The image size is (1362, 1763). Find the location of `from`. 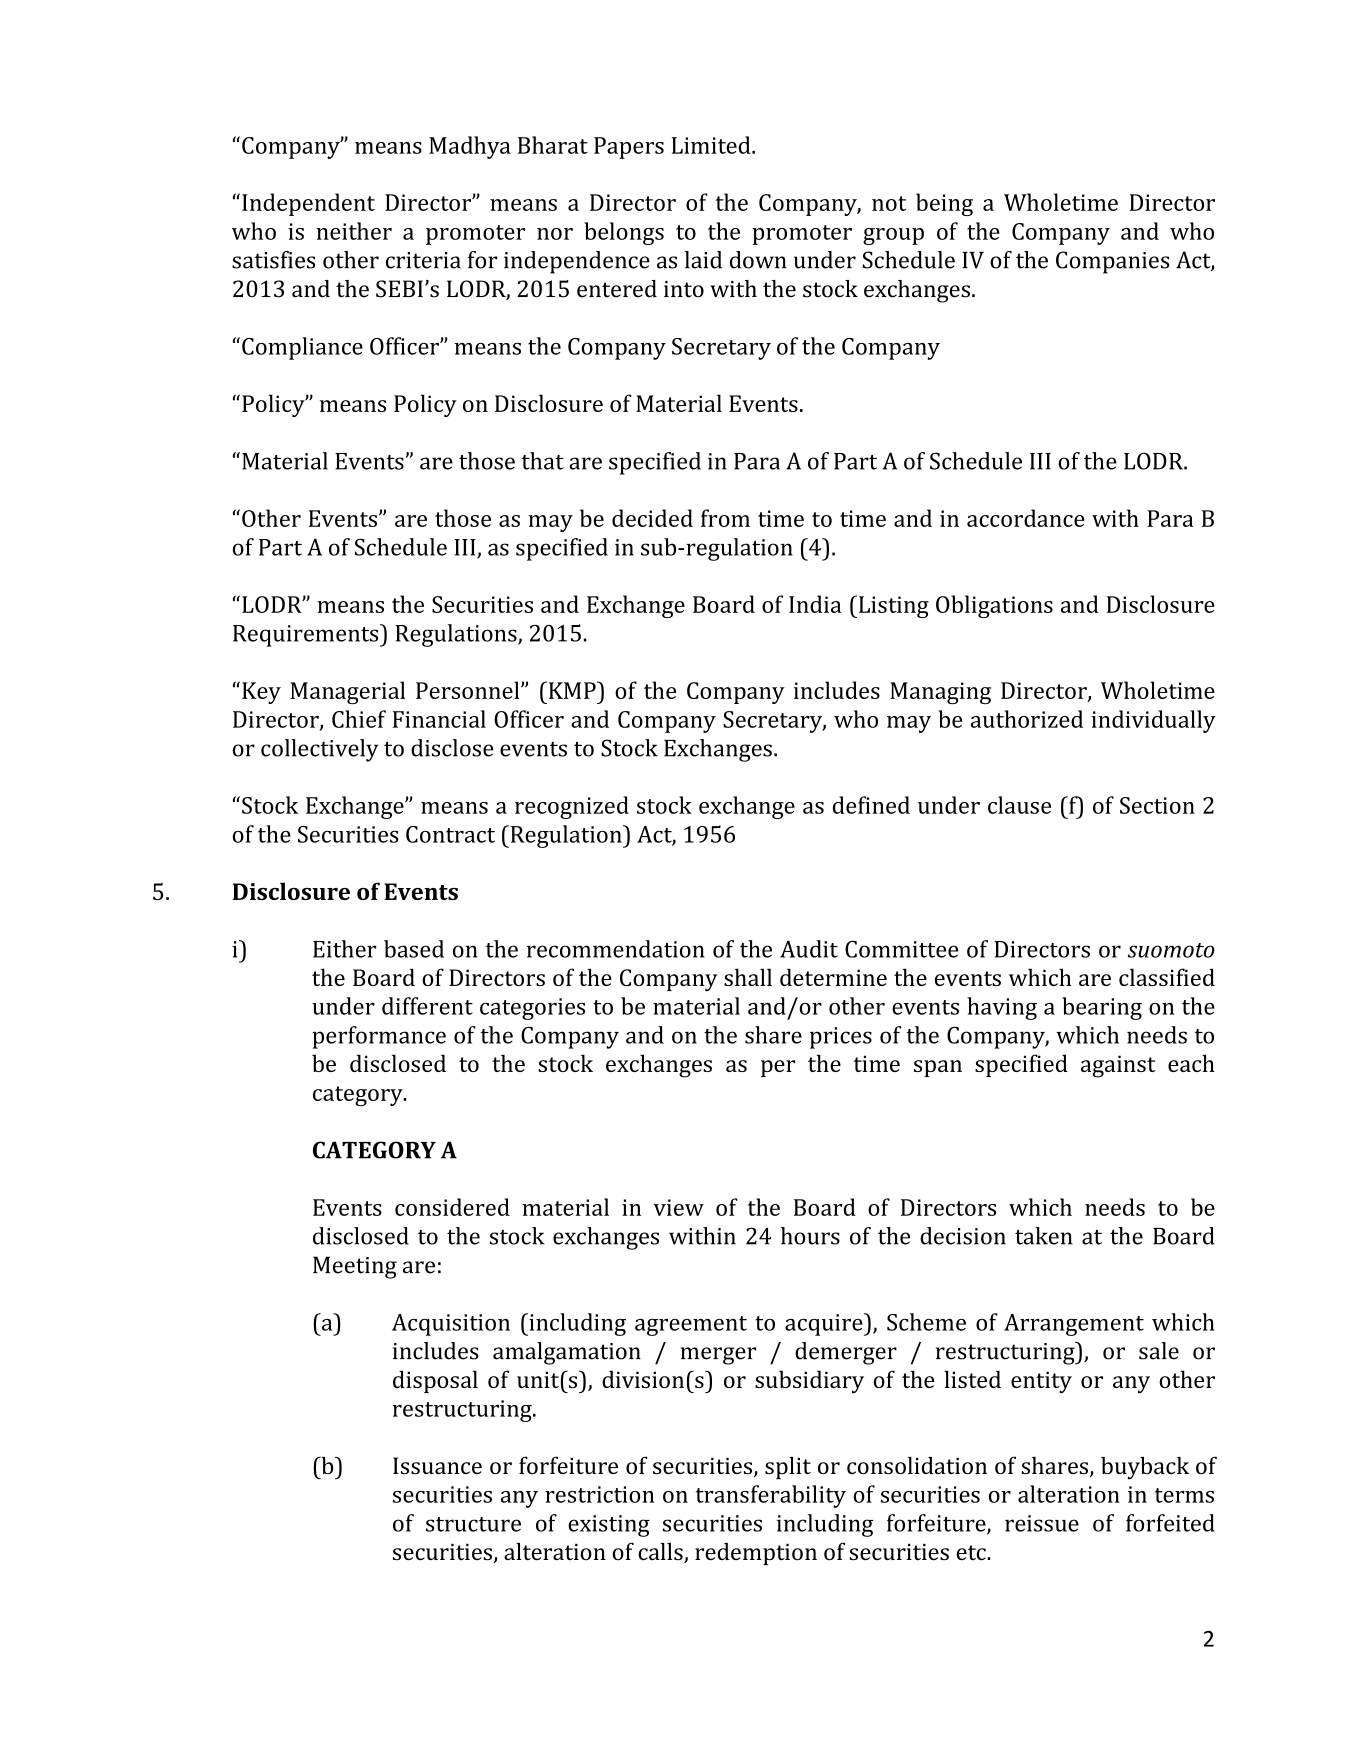

from is located at coordinates (725, 518).
